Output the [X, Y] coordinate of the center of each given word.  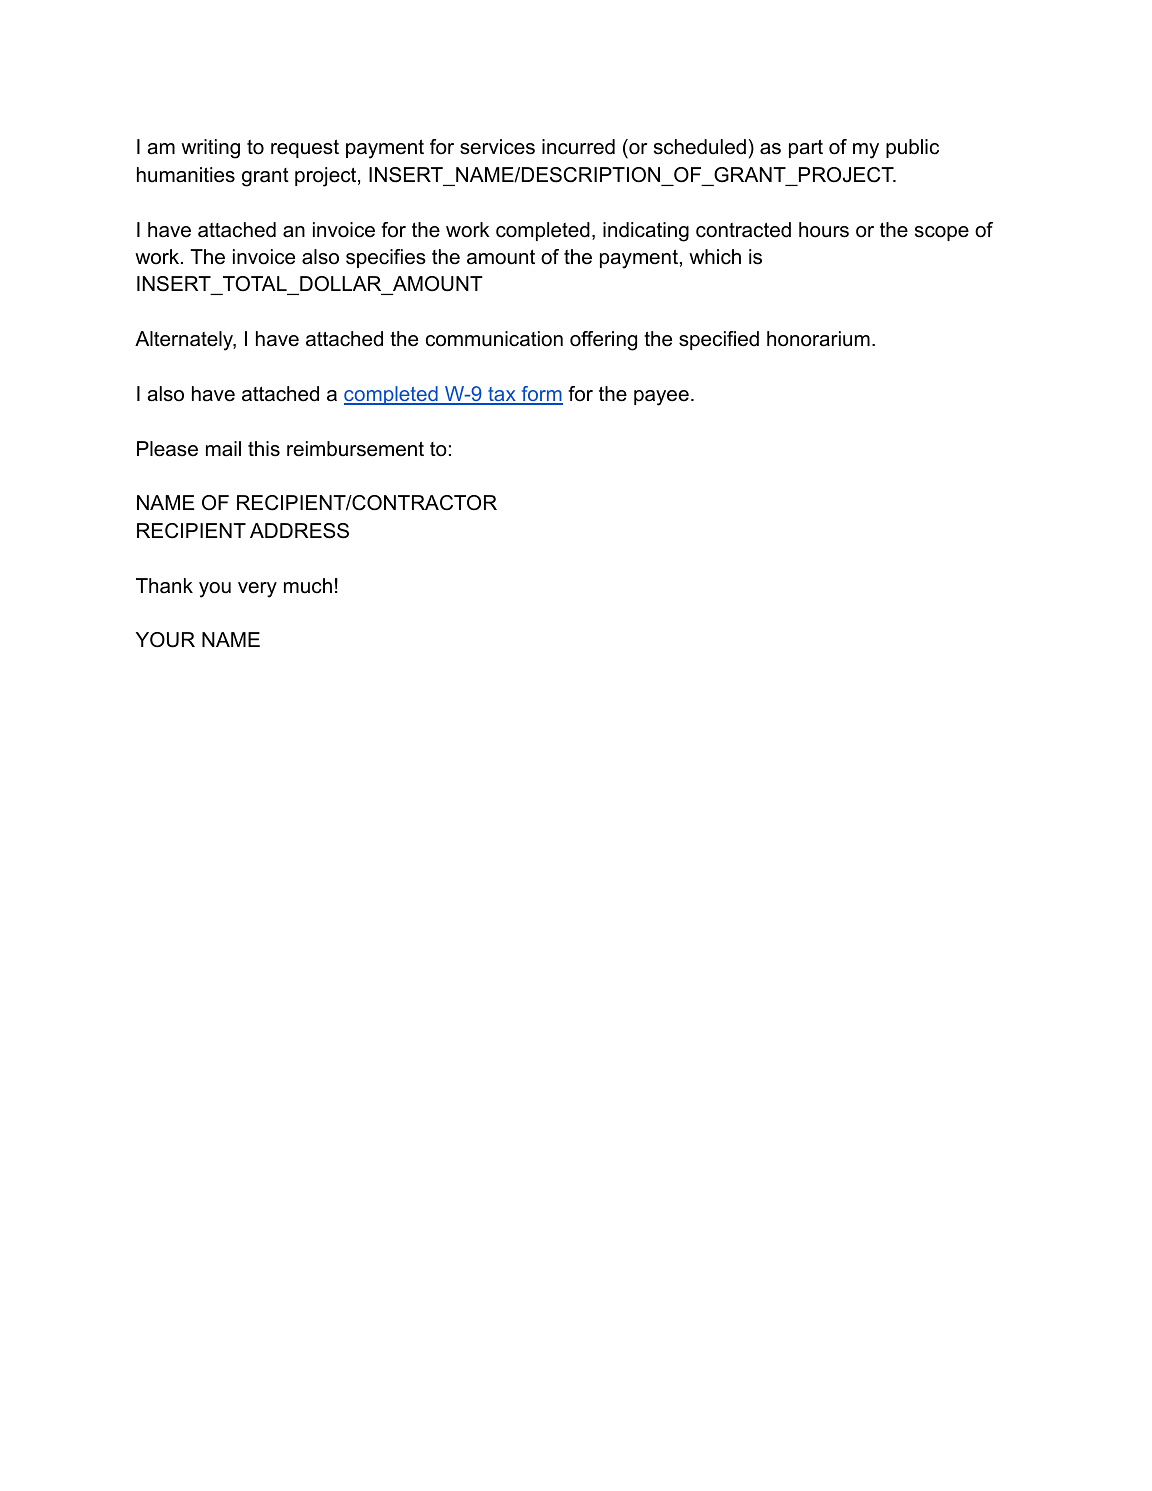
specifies [386, 258]
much [308, 586]
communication [494, 339]
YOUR [165, 640]
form [541, 395]
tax [502, 395]
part [806, 148]
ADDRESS [299, 531]
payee [661, 398]
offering [603, 341]
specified [719, 340]
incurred [578, 147]
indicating [646, 232]
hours [824, 230]
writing [210, 149]
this [264, 449]
